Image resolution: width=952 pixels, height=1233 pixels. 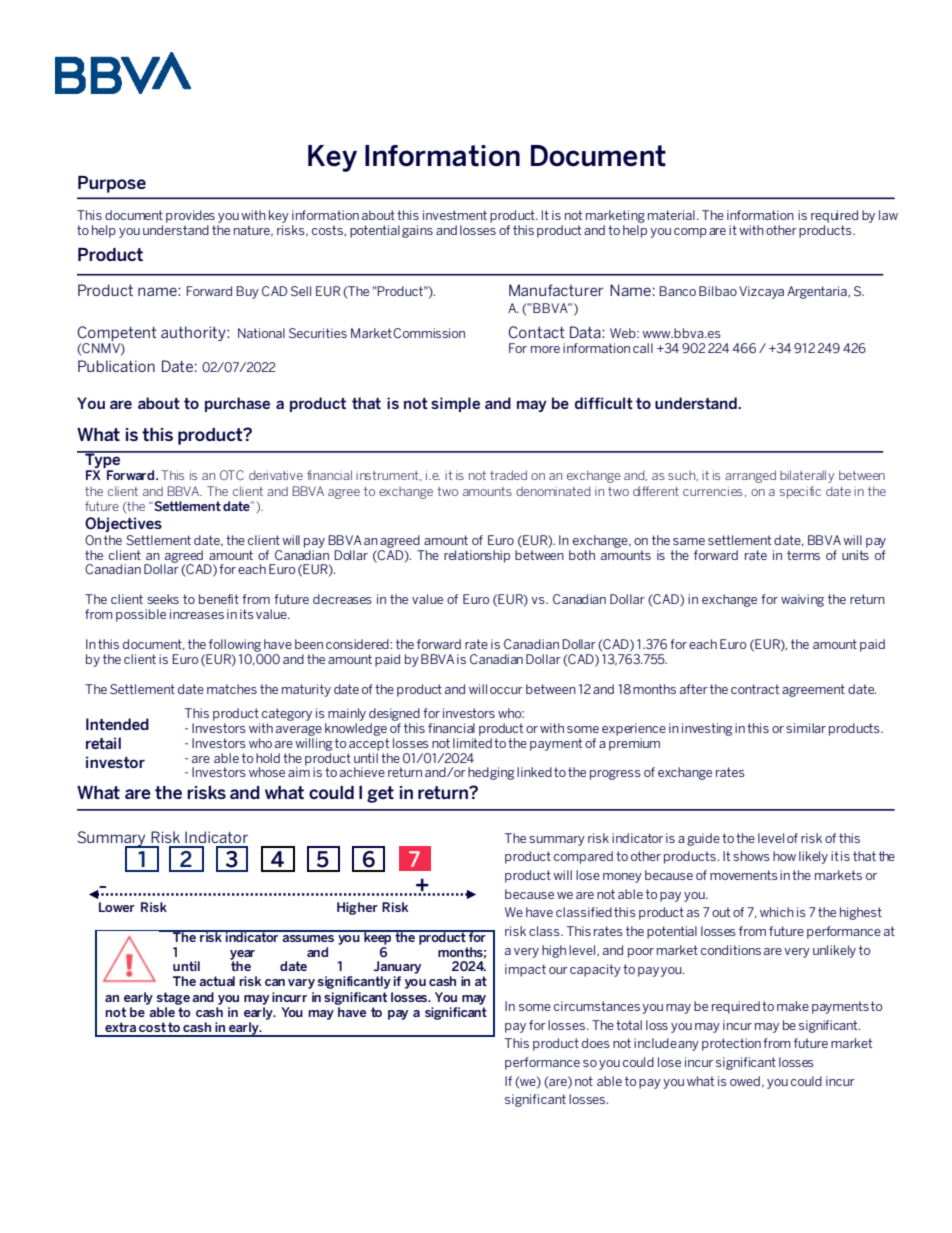 I want to click on simple, so click(x=455, y=404).
